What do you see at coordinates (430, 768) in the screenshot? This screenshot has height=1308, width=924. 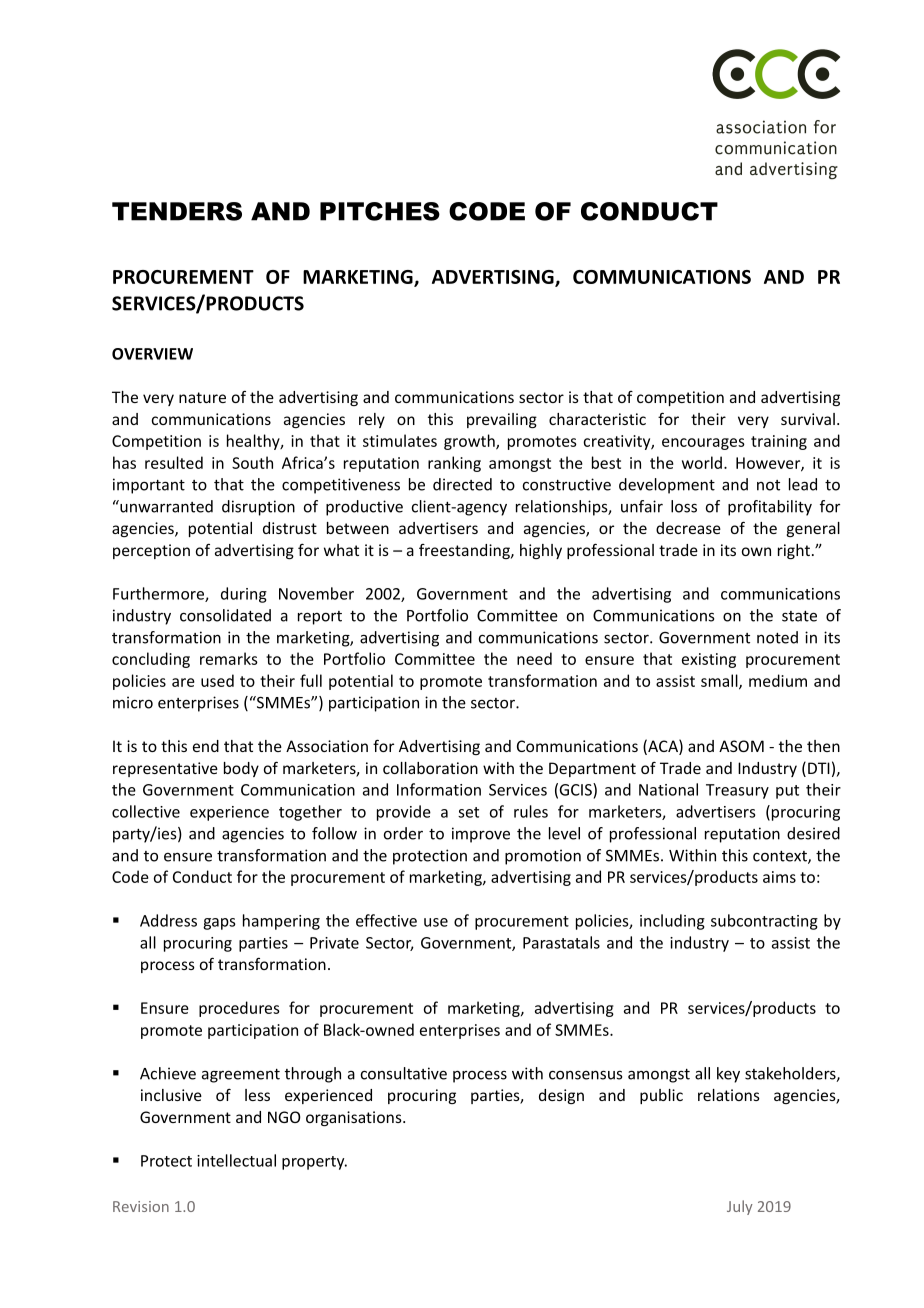 I see `collaboration` at bounding box center [430, 768].
